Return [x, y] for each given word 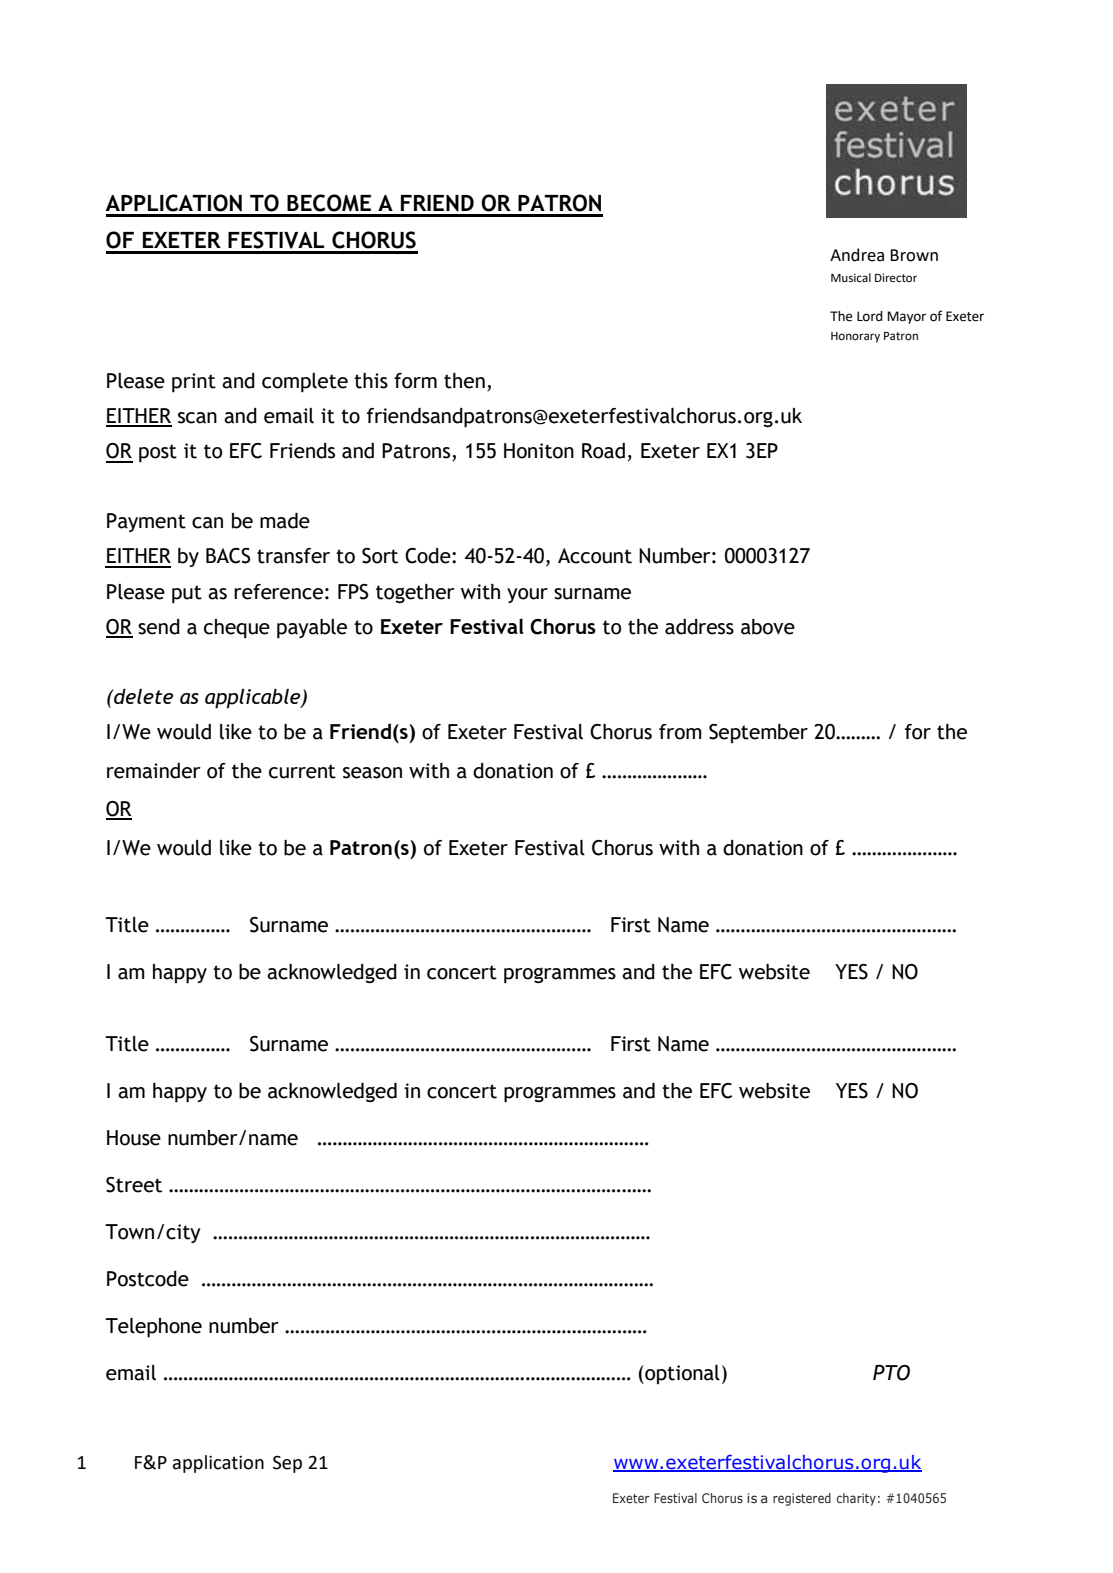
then [464, 381]
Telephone [153, 1328]
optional [681, 1374]
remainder [154, 771]
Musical [851, 278]
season [372, 773]
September [758, 733]
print [194, 383]
